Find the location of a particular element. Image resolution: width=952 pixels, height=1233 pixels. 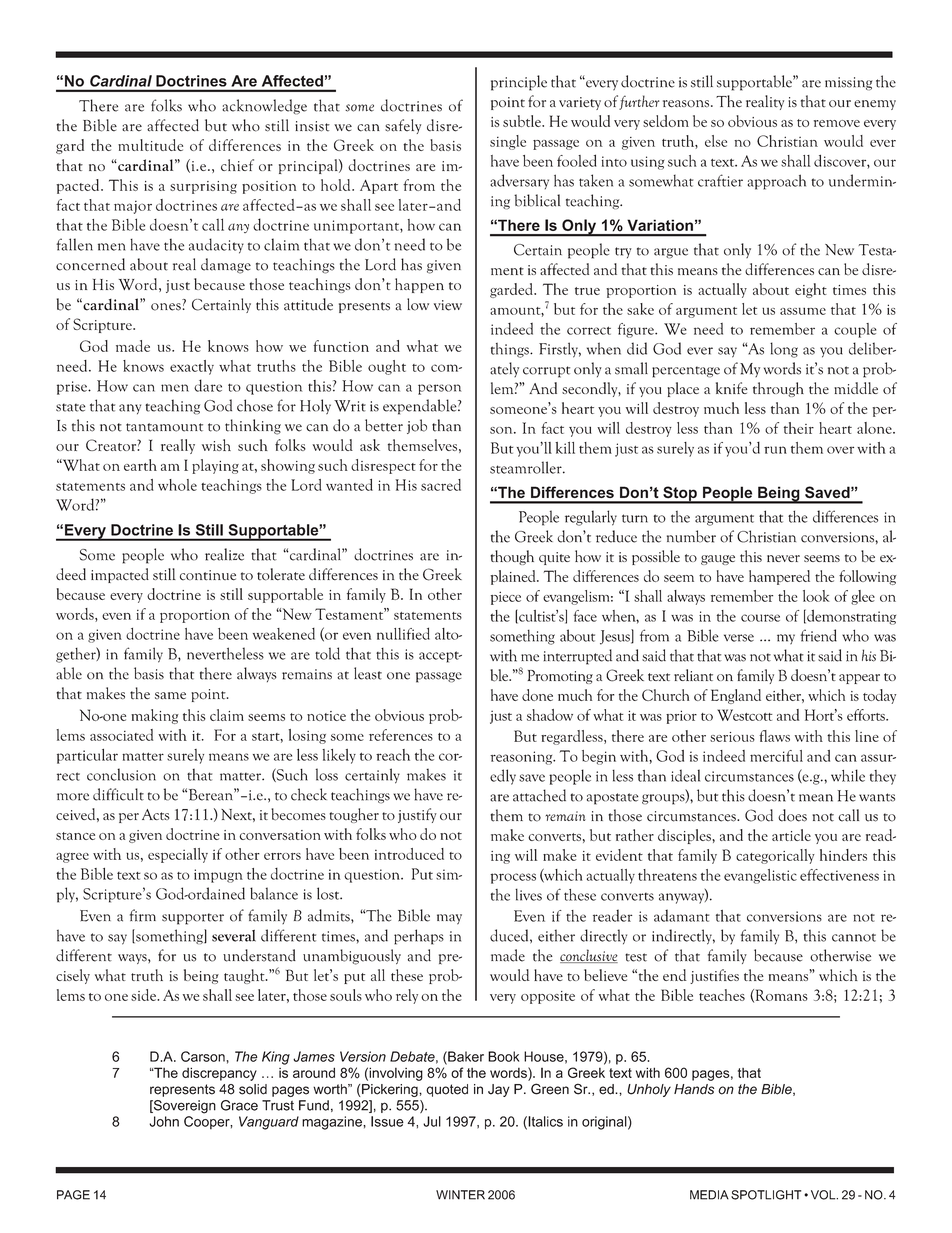

subtle is located at coordinates (523, 121).
